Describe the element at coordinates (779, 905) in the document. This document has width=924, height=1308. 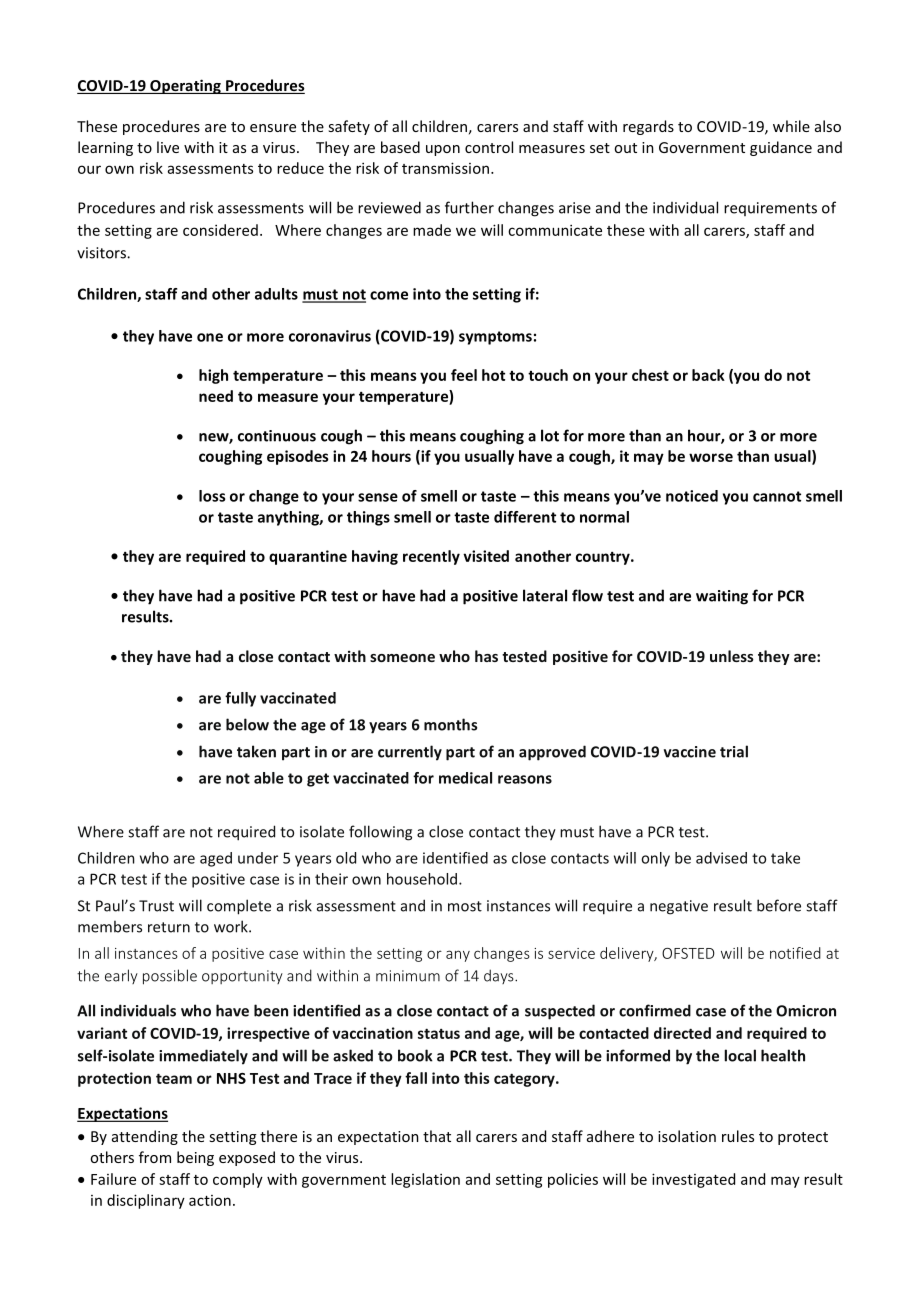
I see `before` at that location.
